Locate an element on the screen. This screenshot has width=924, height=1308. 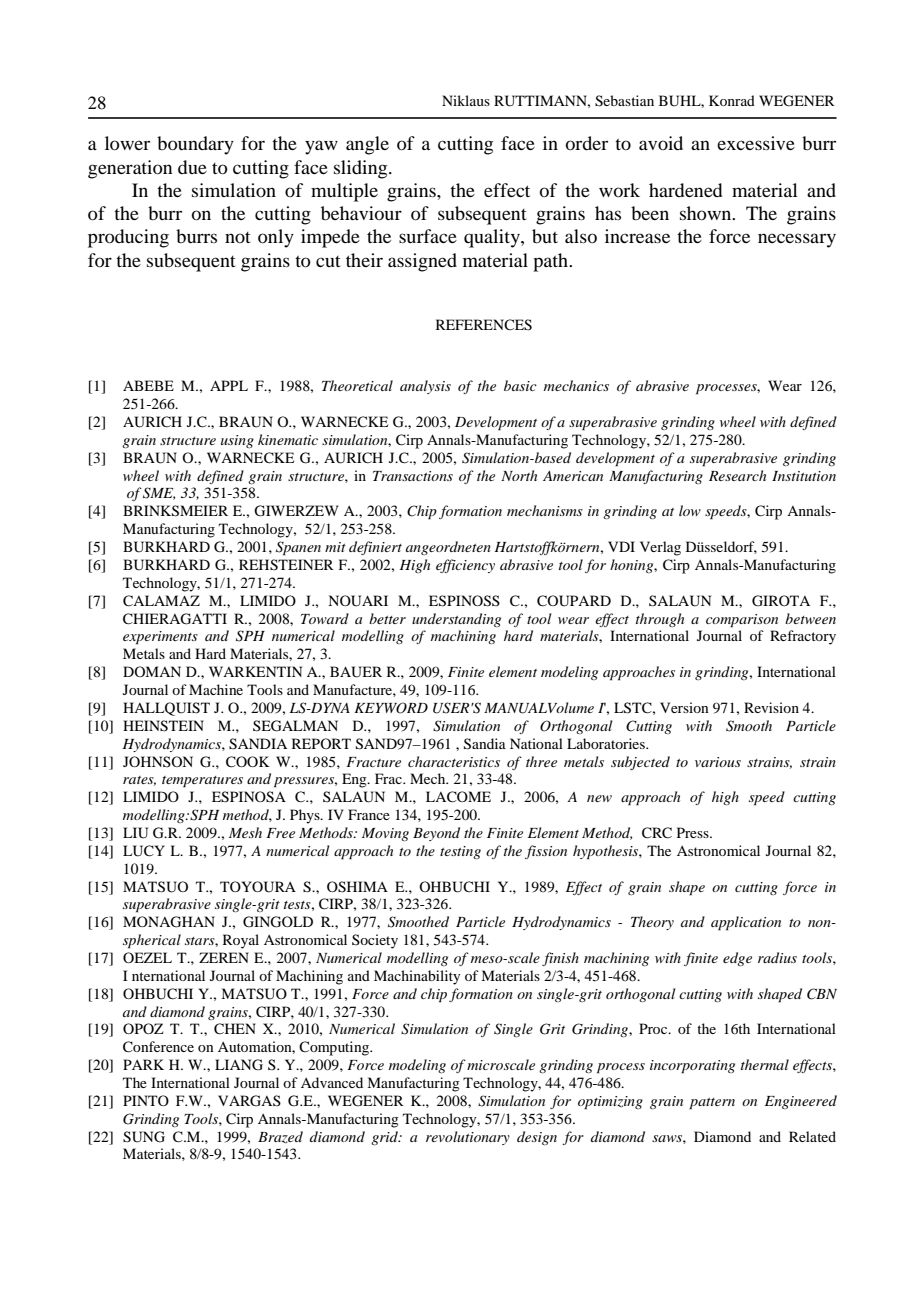
boundary is located at coordinates (195, 145).
